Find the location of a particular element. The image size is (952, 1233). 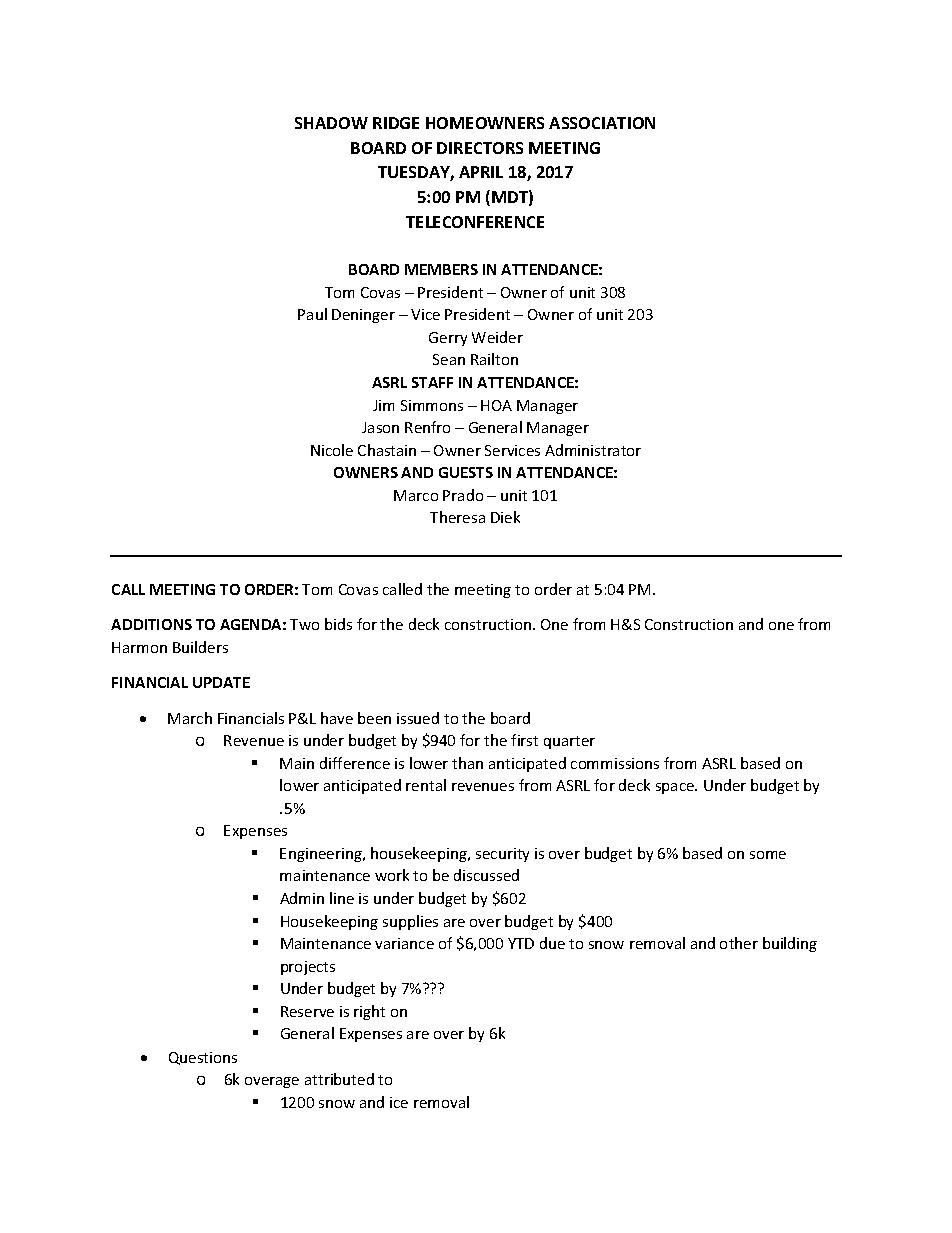

HOA is located at coordinates (496, 405).
